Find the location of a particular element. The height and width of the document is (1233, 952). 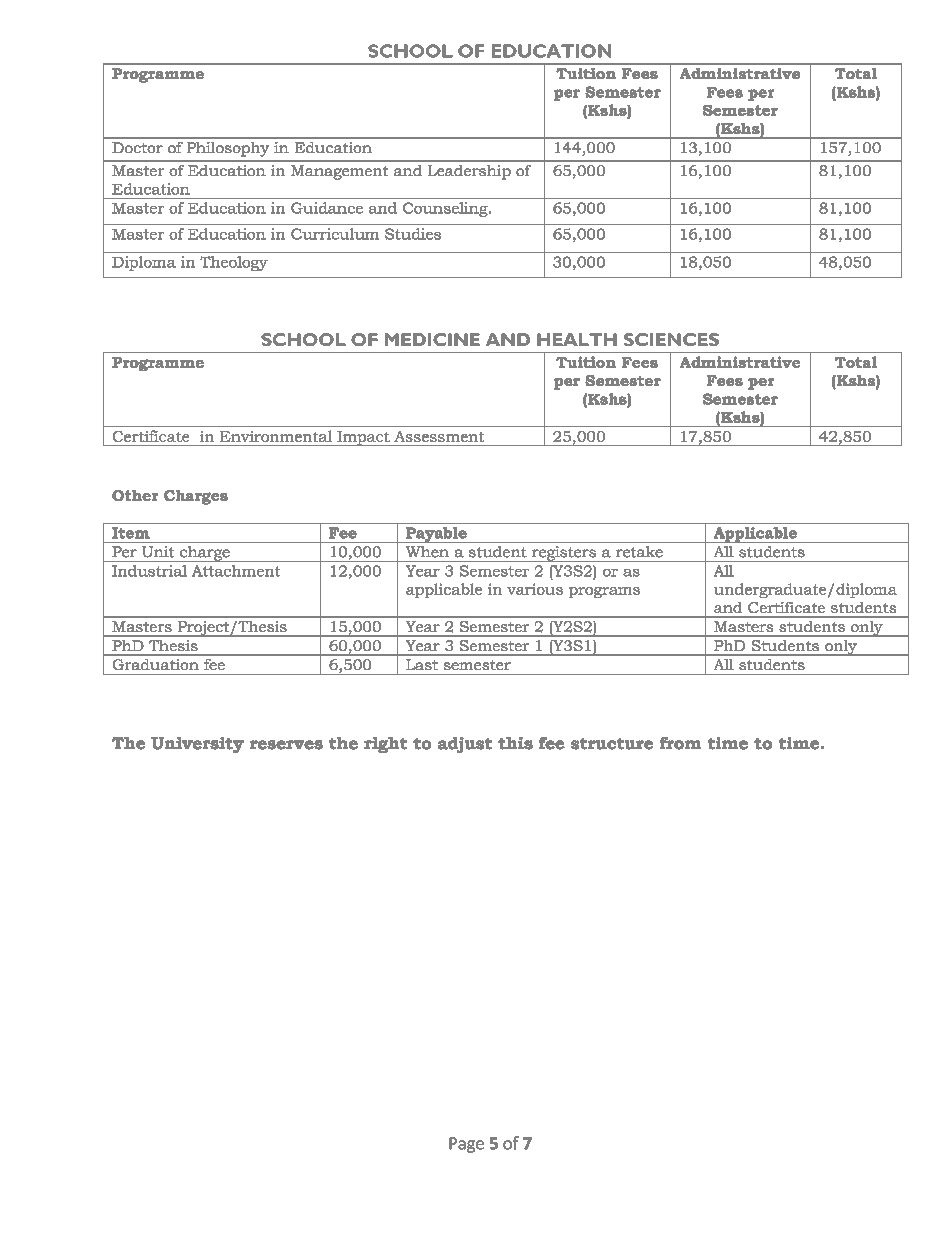

structure is located at coordinates (612, 744).
